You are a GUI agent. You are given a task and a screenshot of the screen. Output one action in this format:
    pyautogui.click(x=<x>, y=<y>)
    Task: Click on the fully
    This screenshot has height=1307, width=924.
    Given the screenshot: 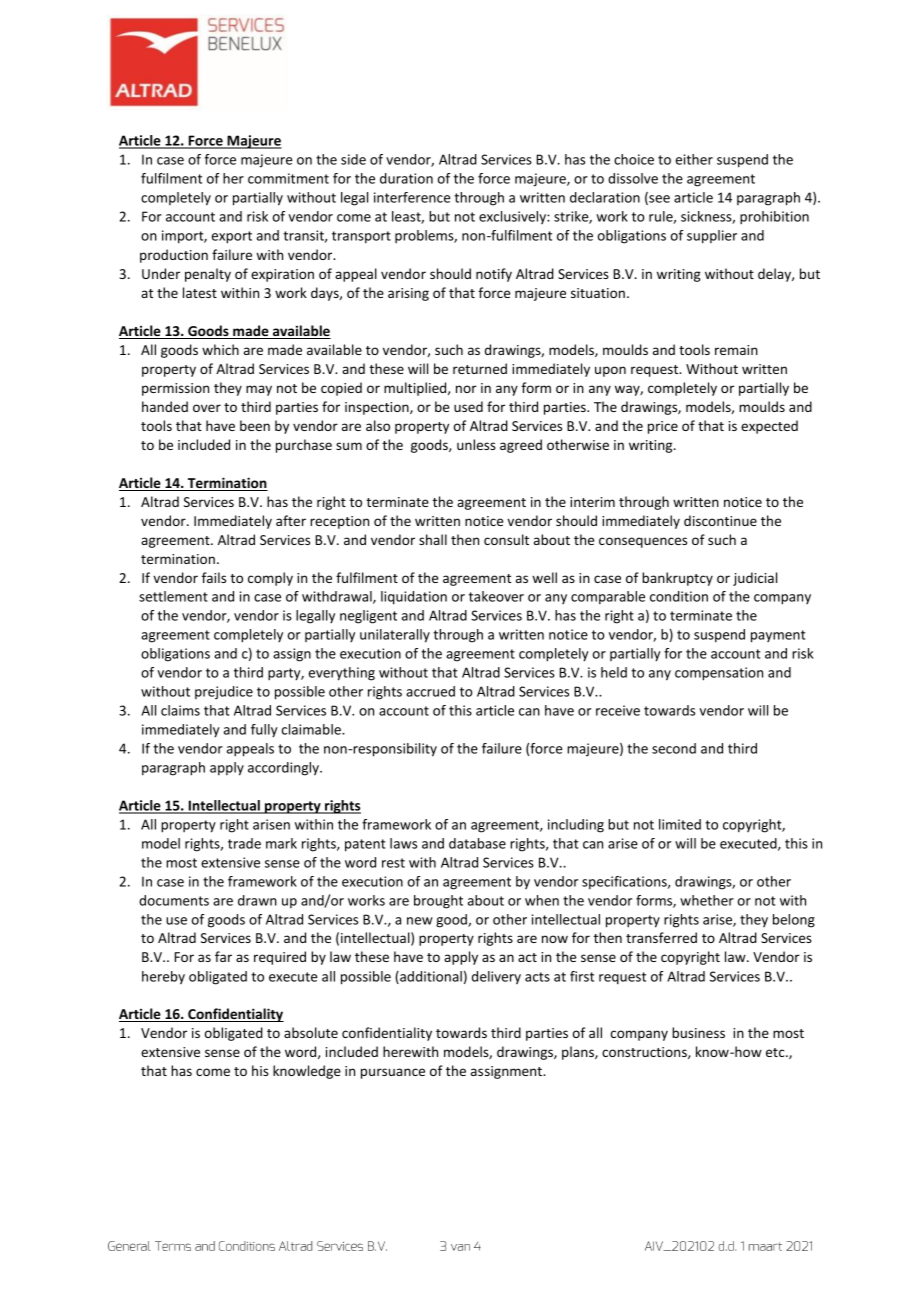 What is the action you would take?
    pyautogui.click(x=264, y=731)
